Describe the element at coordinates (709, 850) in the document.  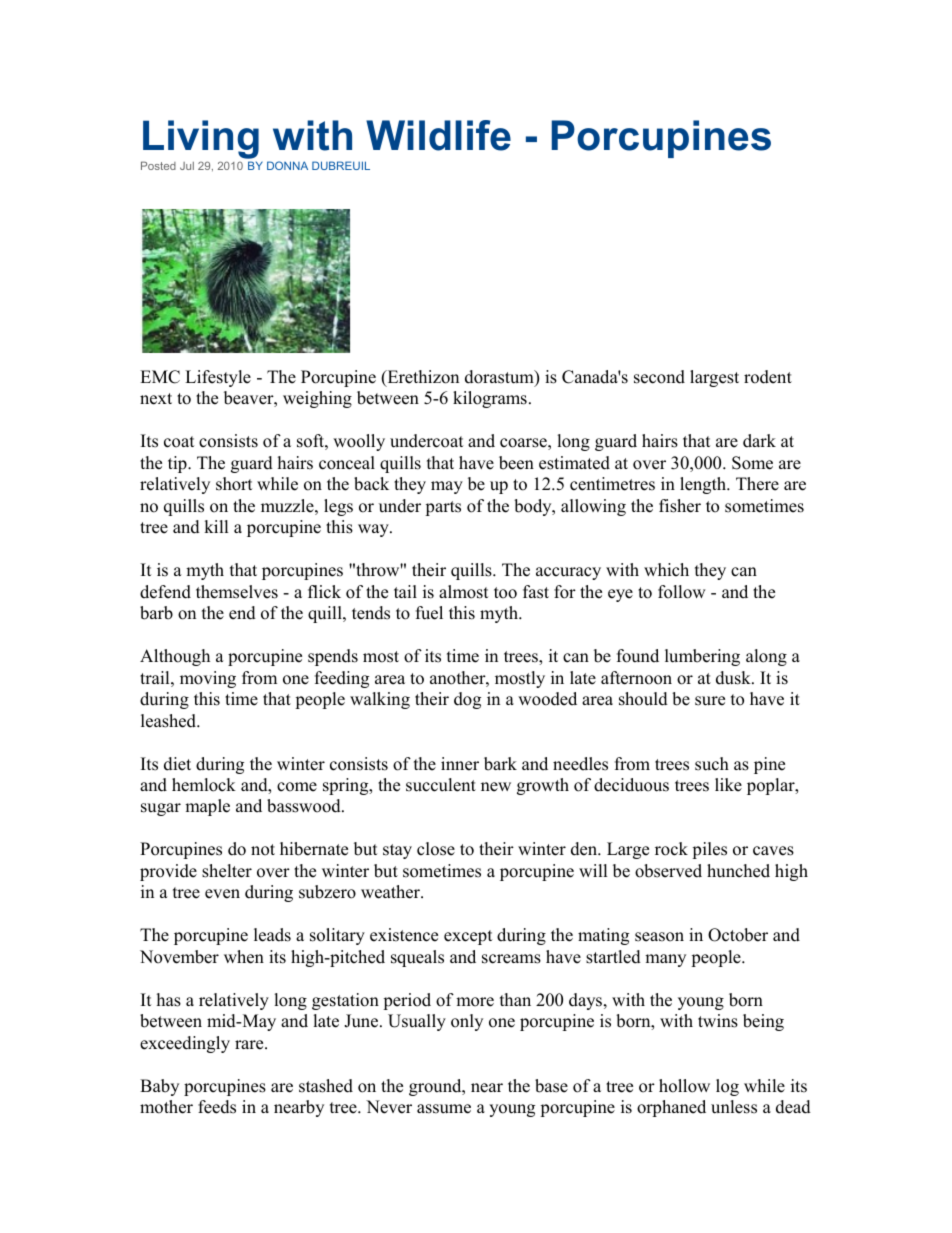
I see `piles` at that location.
